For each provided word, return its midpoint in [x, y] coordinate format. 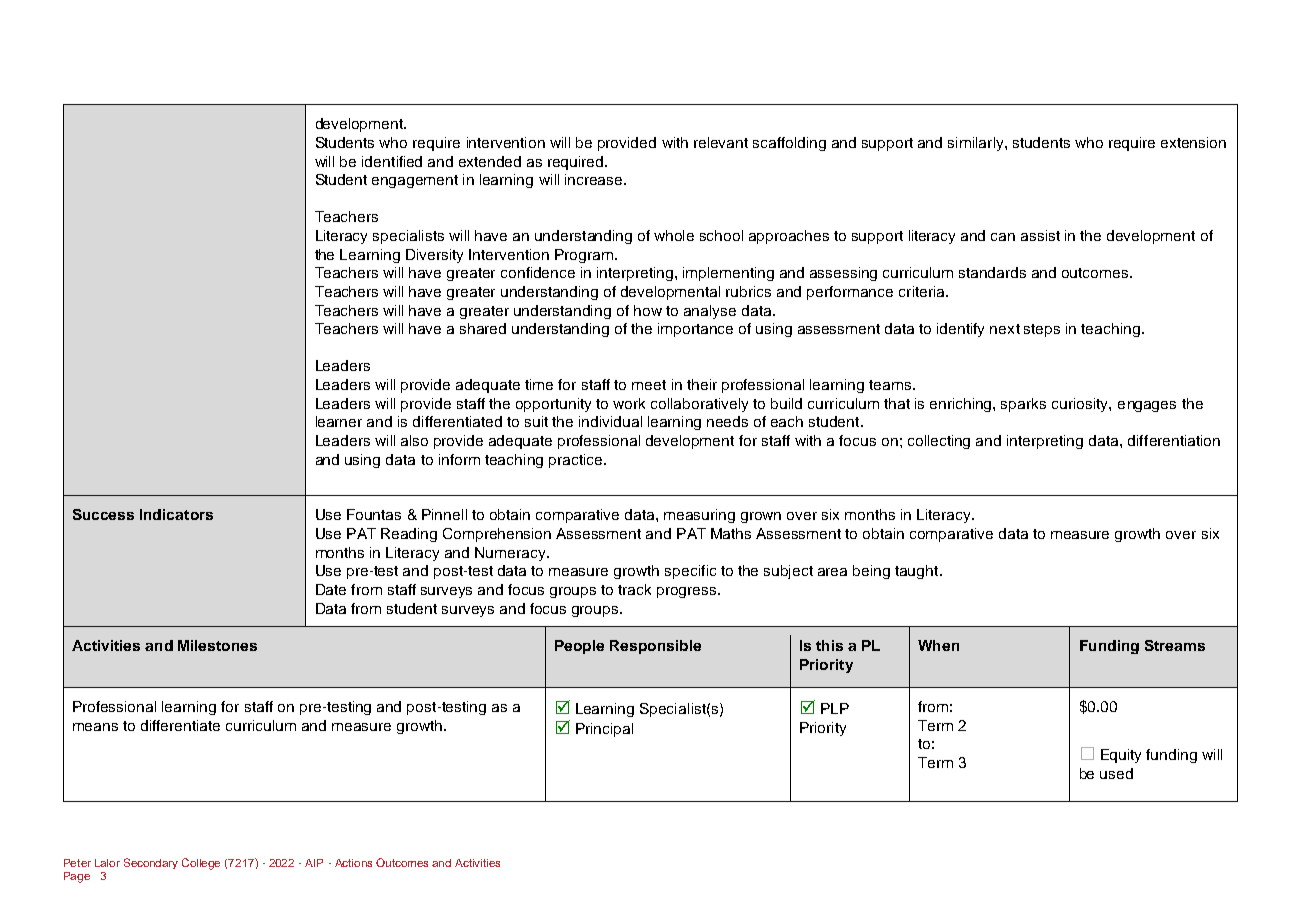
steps [1042, 330]
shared [483, 328]
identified [392, 161]
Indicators [176, 514]
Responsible [655, 647]
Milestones [217, 645]
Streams [1175, 645]
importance [695, 330]
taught [918, 572]
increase [595, 179]
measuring [699, 516]
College [201, 864]
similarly [977, 144]
